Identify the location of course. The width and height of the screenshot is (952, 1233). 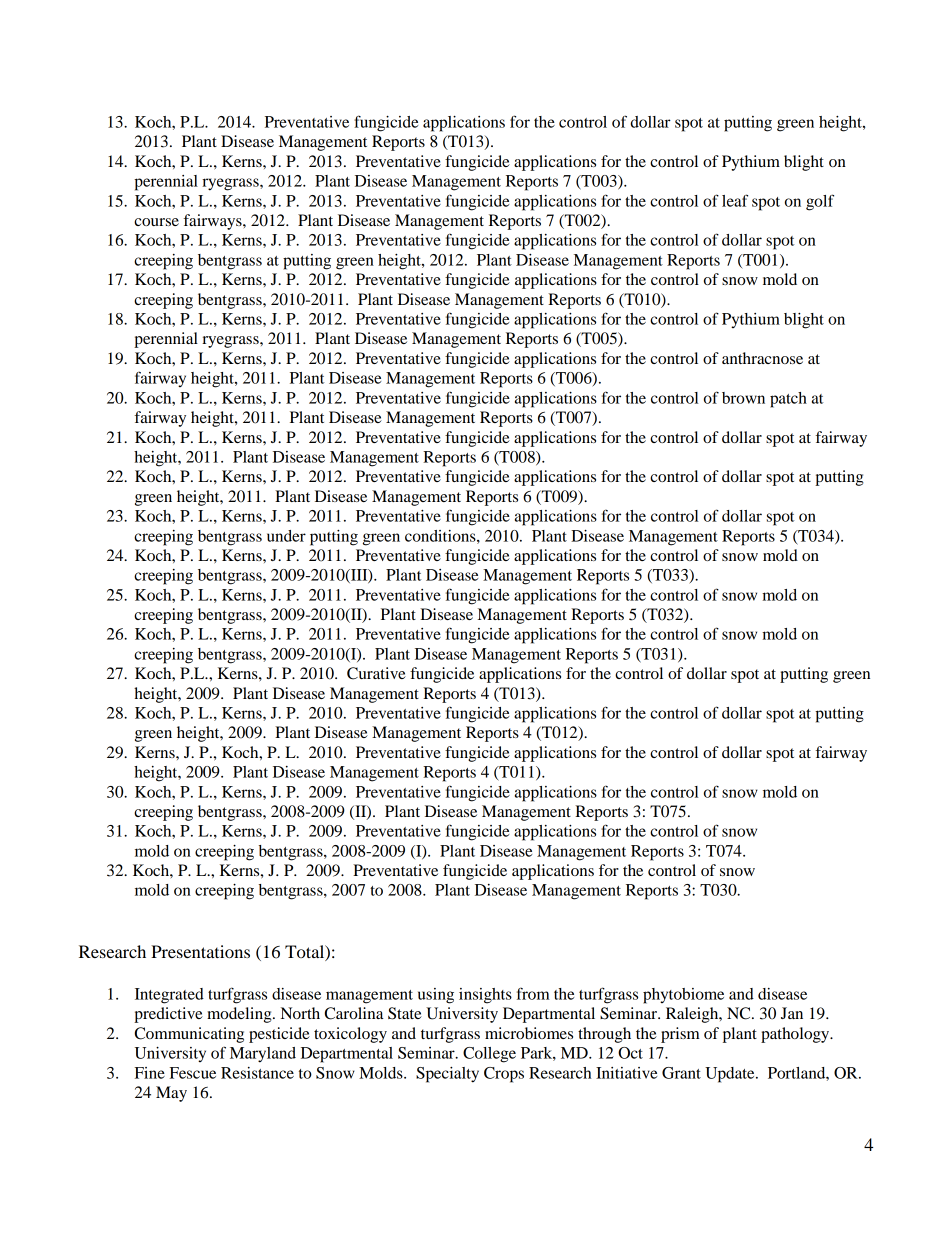
(156, 222).
